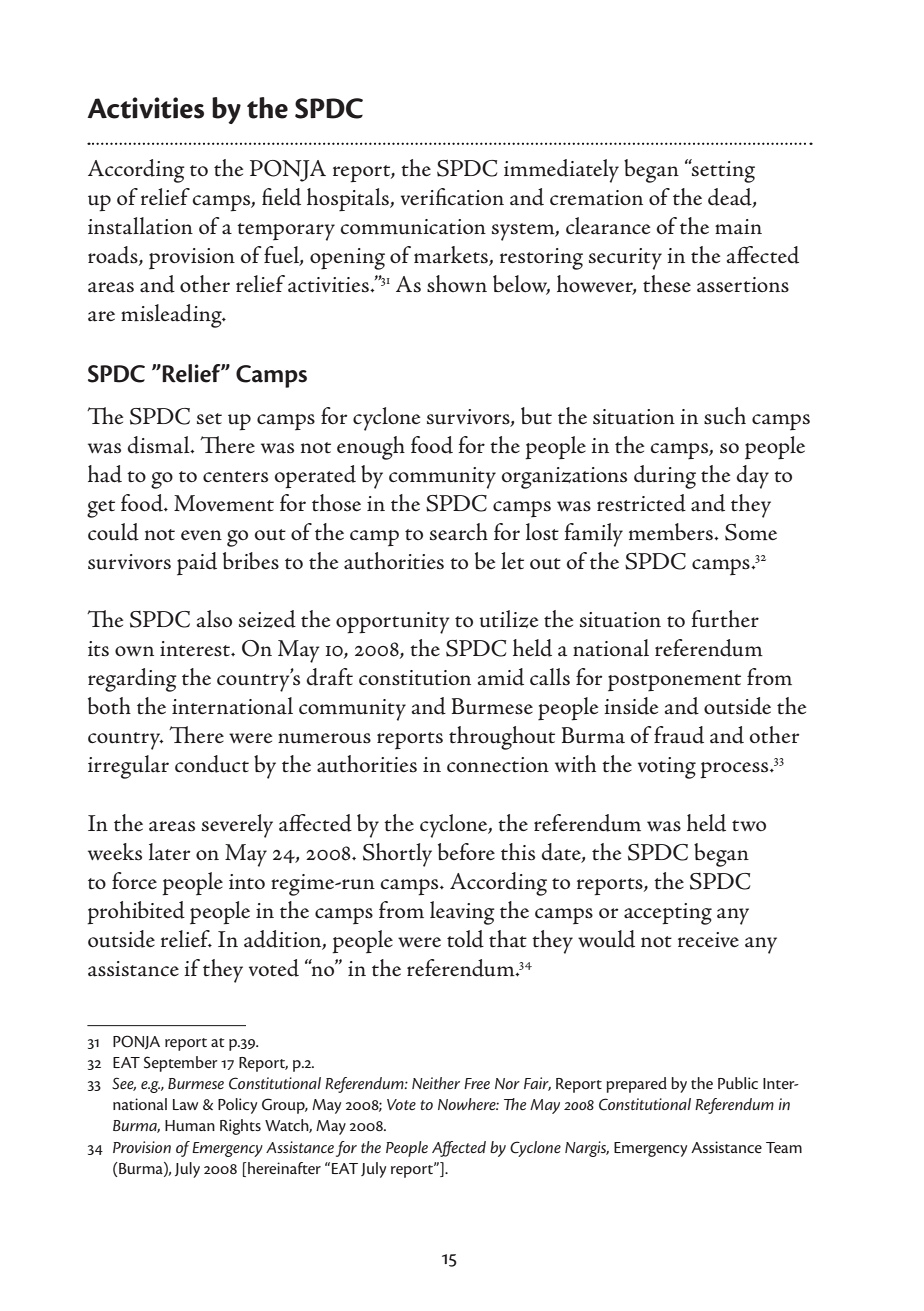 The image size is (924, 1311). I want to click on markets, so click(452, 256).
